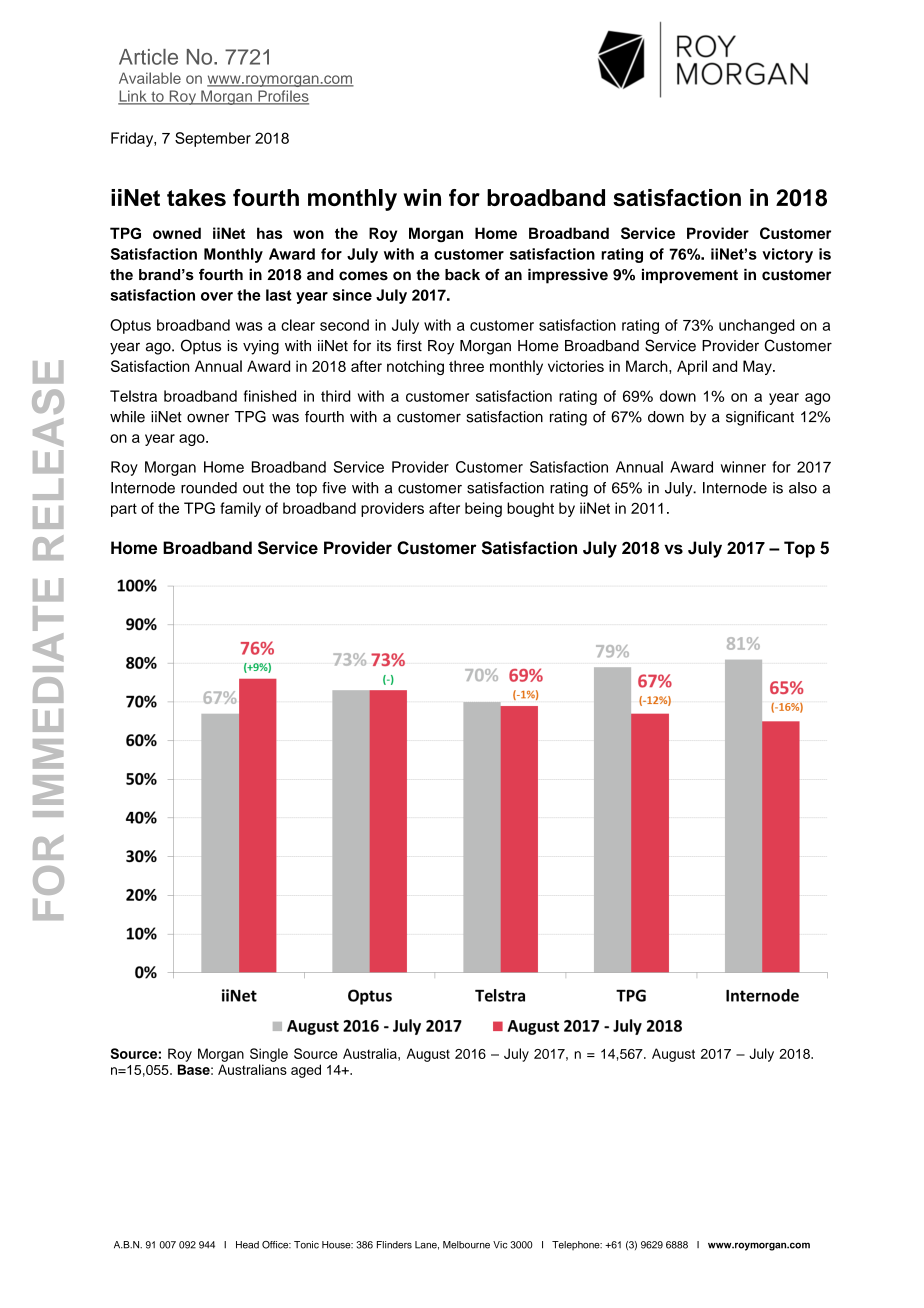 The height and width of the screenshot is (1308, 924). Describe the element at coordinates (240, 509) in the screenshot. I see `family` at that location.
